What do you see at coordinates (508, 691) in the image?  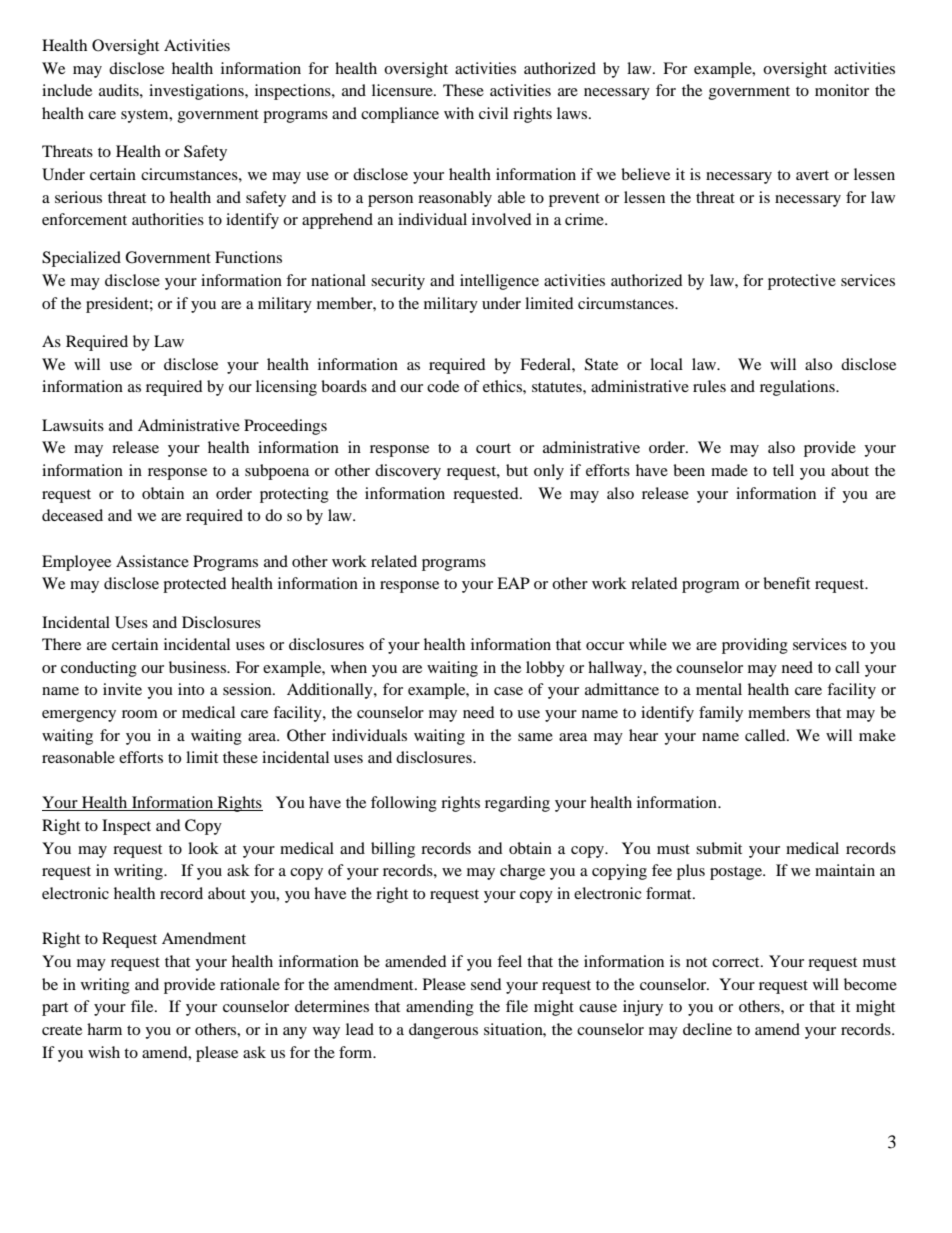 I see `case` at bounding box center [508, 691].
